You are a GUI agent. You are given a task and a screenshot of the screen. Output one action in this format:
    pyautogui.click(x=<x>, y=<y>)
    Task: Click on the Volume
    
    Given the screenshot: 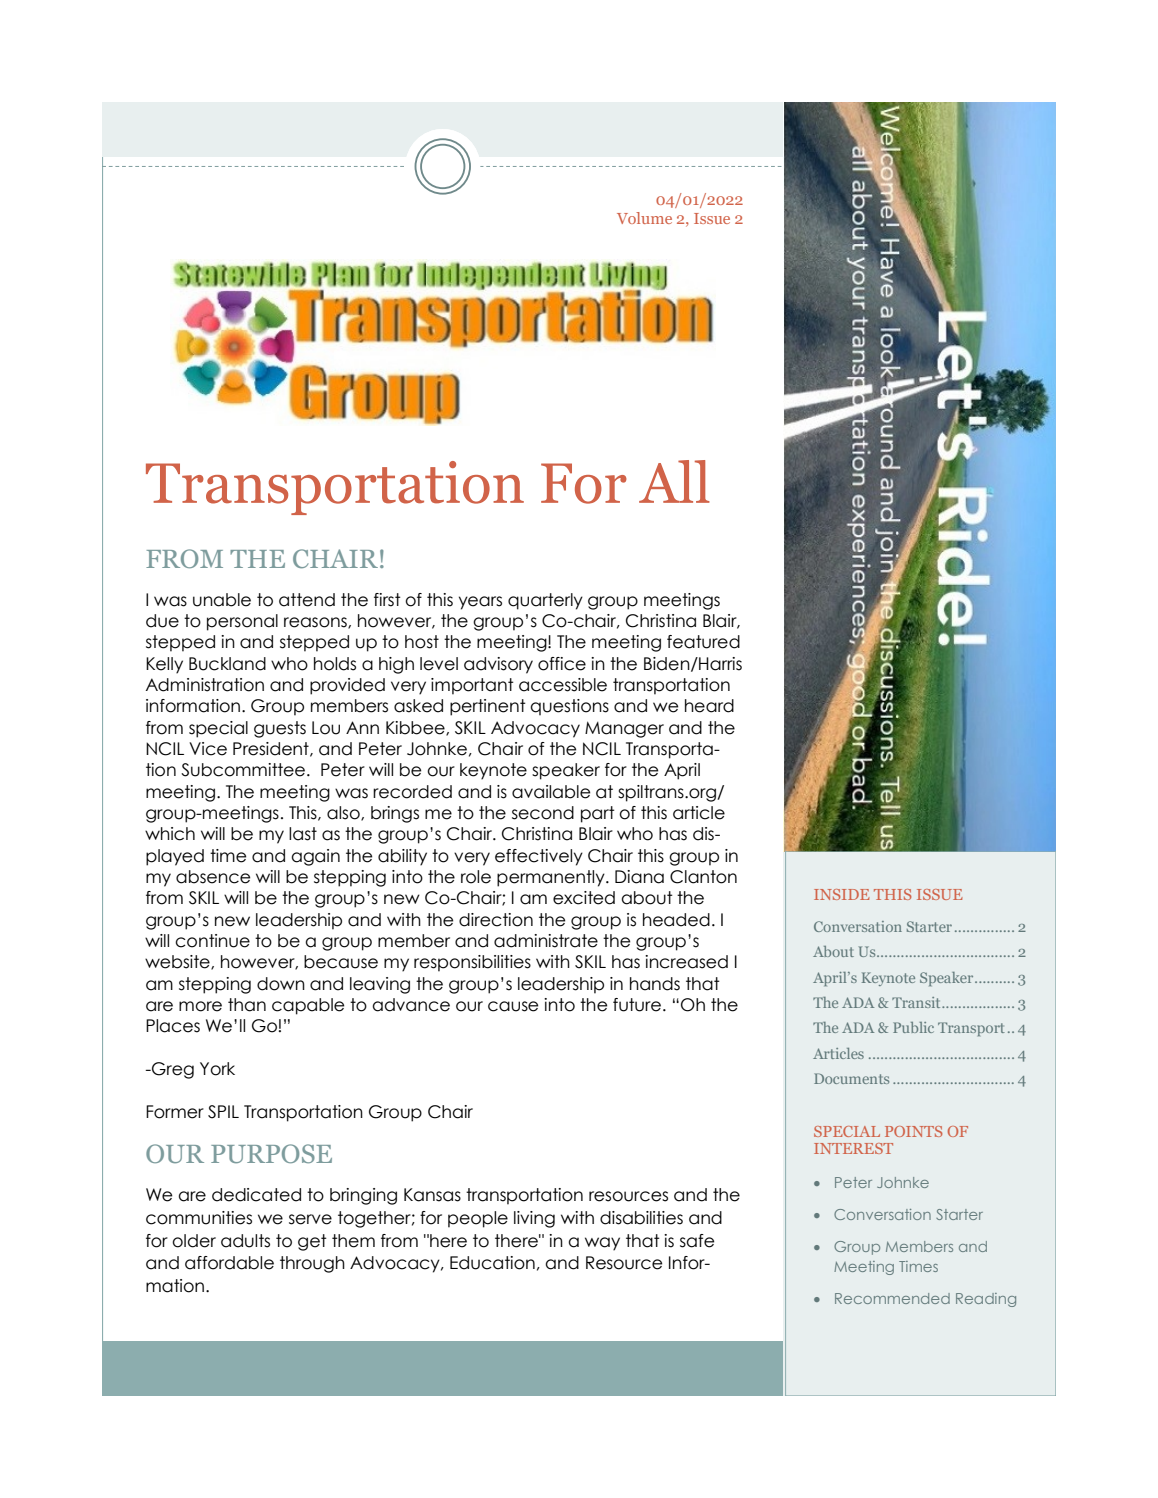 What is the action you would take?
    pyautogui.click(x=644, y=218)
